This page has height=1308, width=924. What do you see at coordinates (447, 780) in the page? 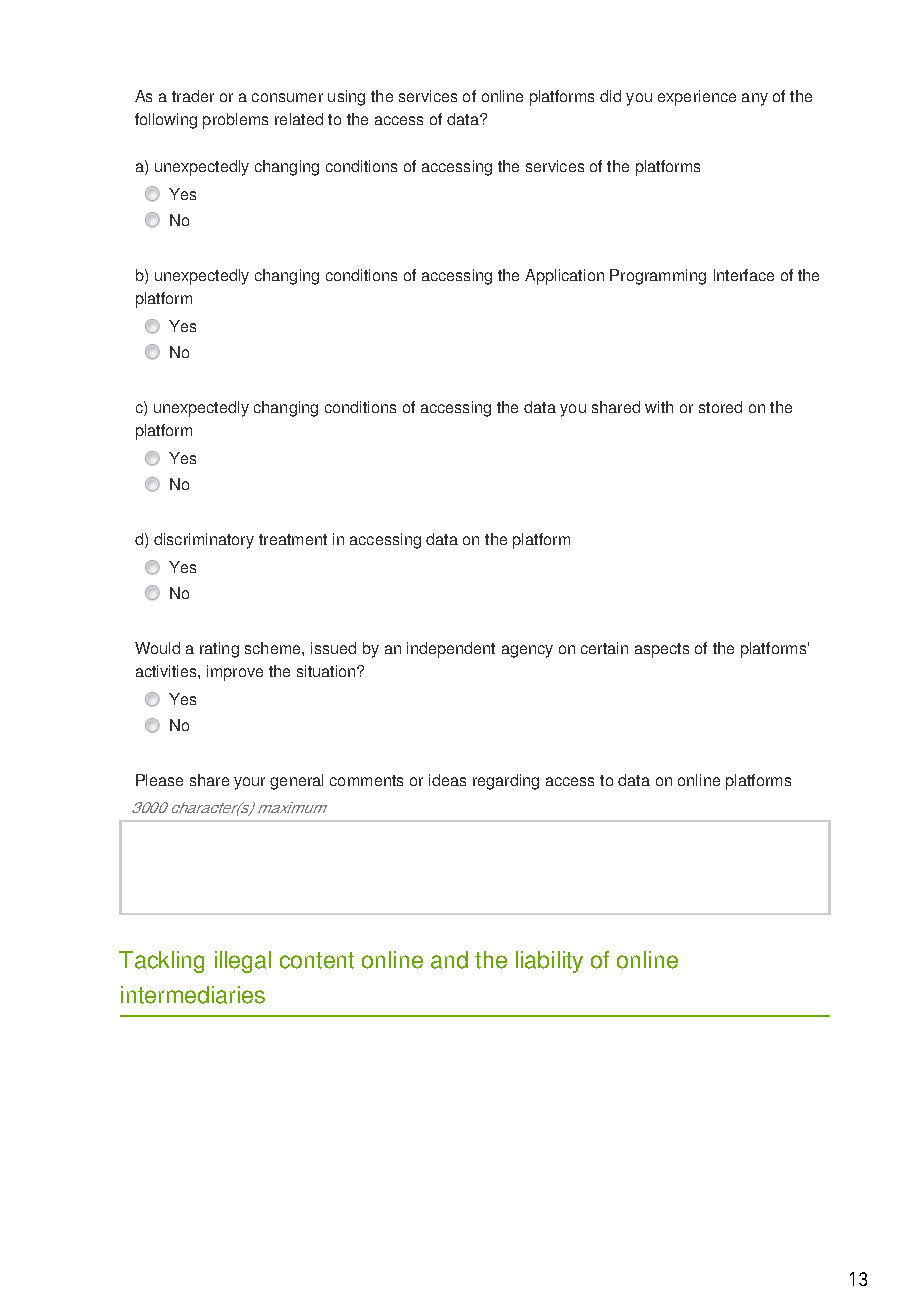
I see `ideas` at bounding box center [447, 780].
